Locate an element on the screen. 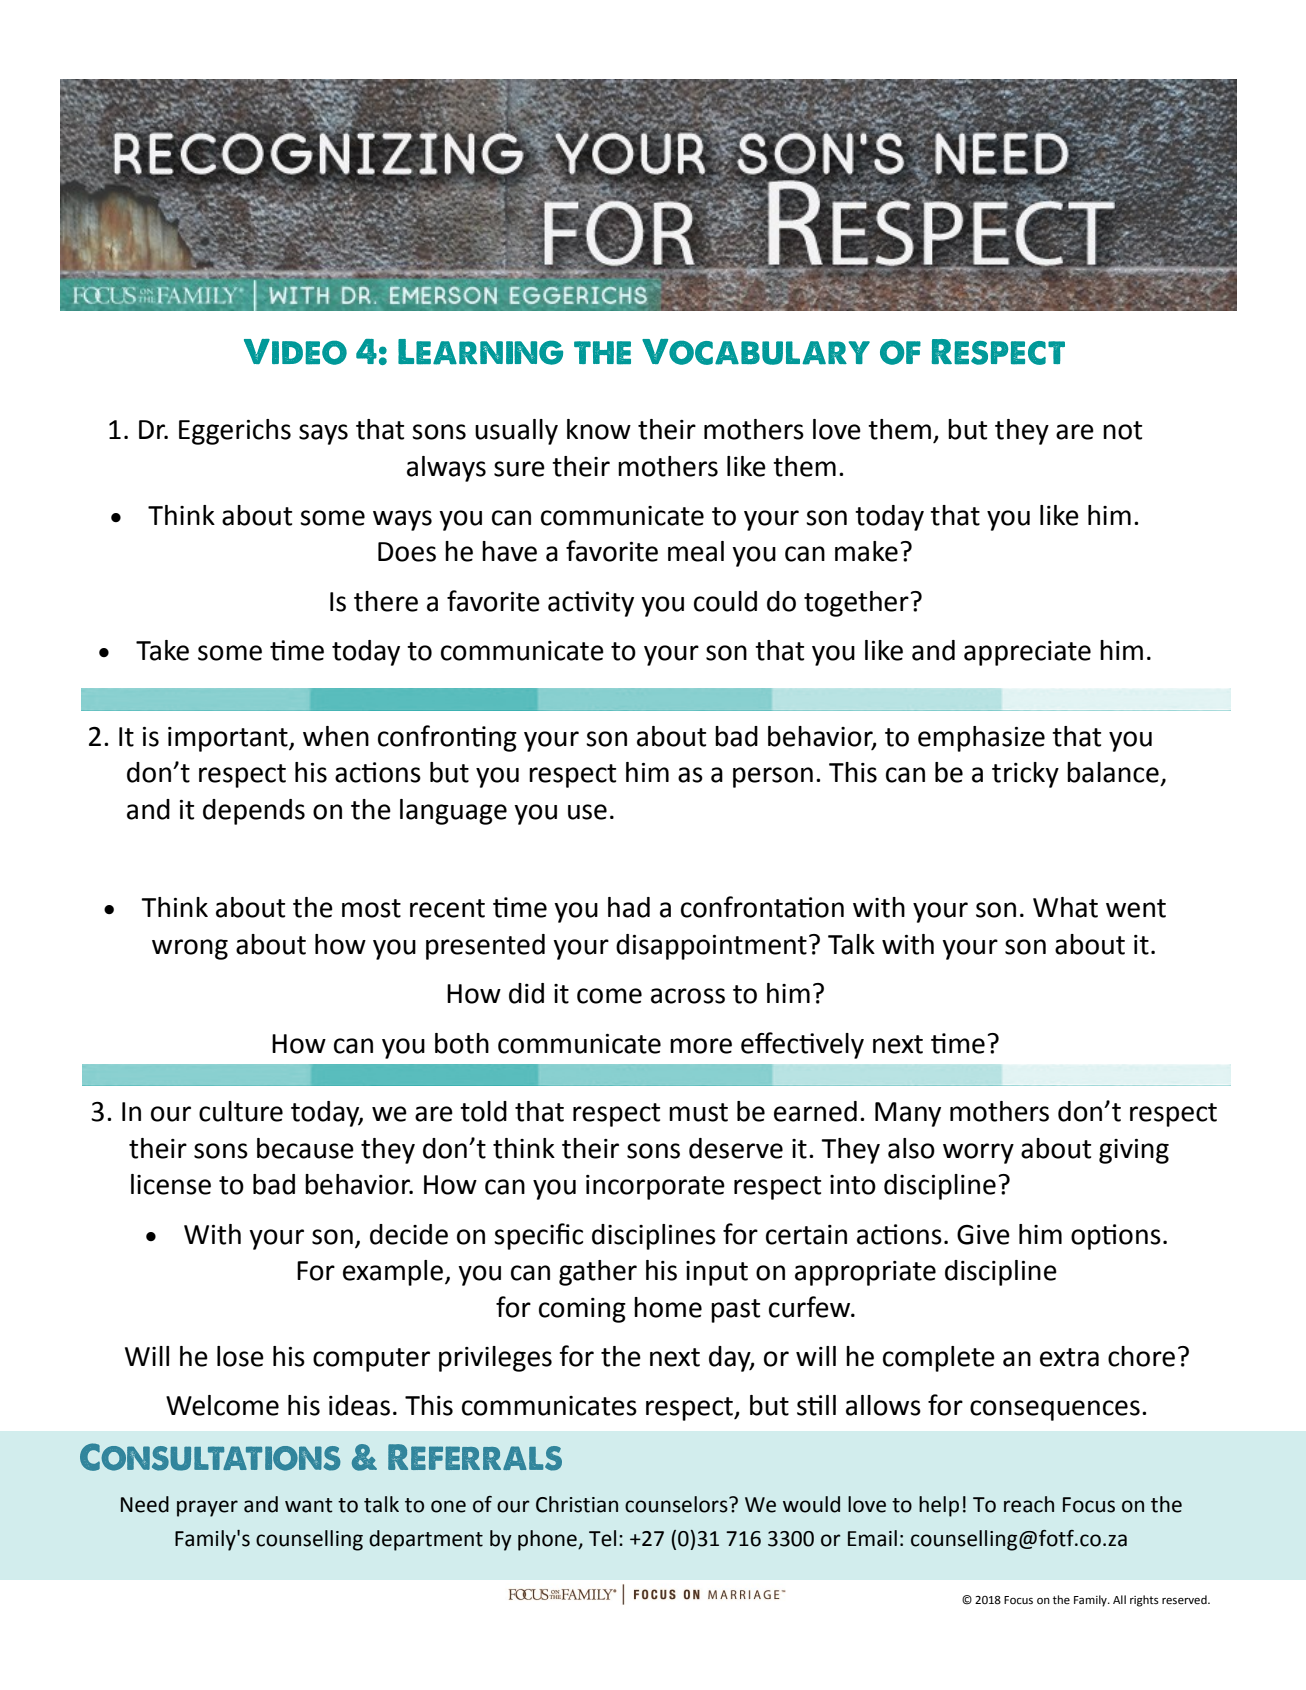 The image size is (1306, 1690). Tel is located at coordinates (602, 1538).
